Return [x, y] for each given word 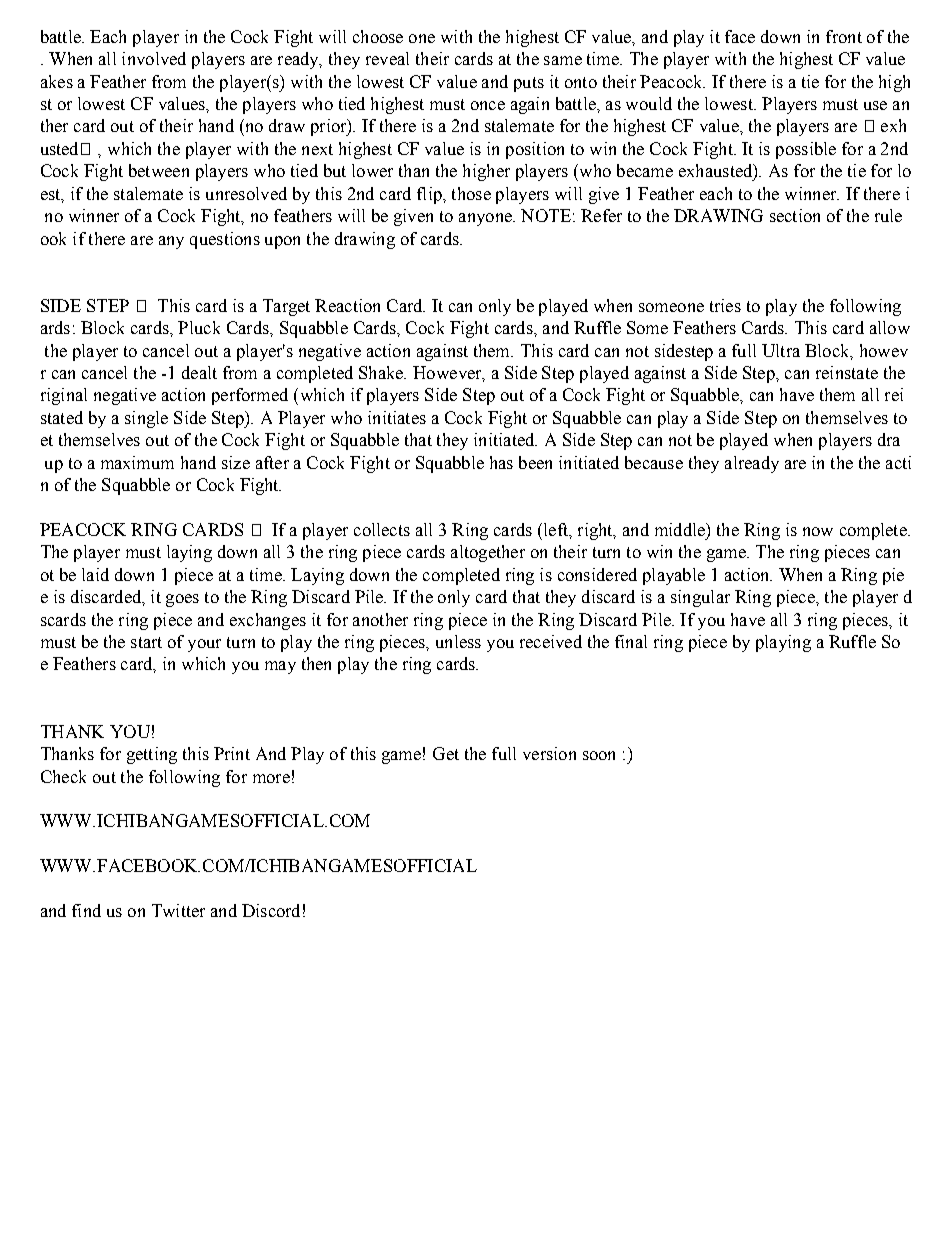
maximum [137, 462]
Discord [271, 910]
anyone [486, 219]
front [844, 36]
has [501, 462]
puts [529, 84]
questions [225, 240]
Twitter [178, 910]
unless [458, 641]
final [631, 641]
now [818, 531]
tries [725, 305]
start [146, 642]
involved [154, 58]
